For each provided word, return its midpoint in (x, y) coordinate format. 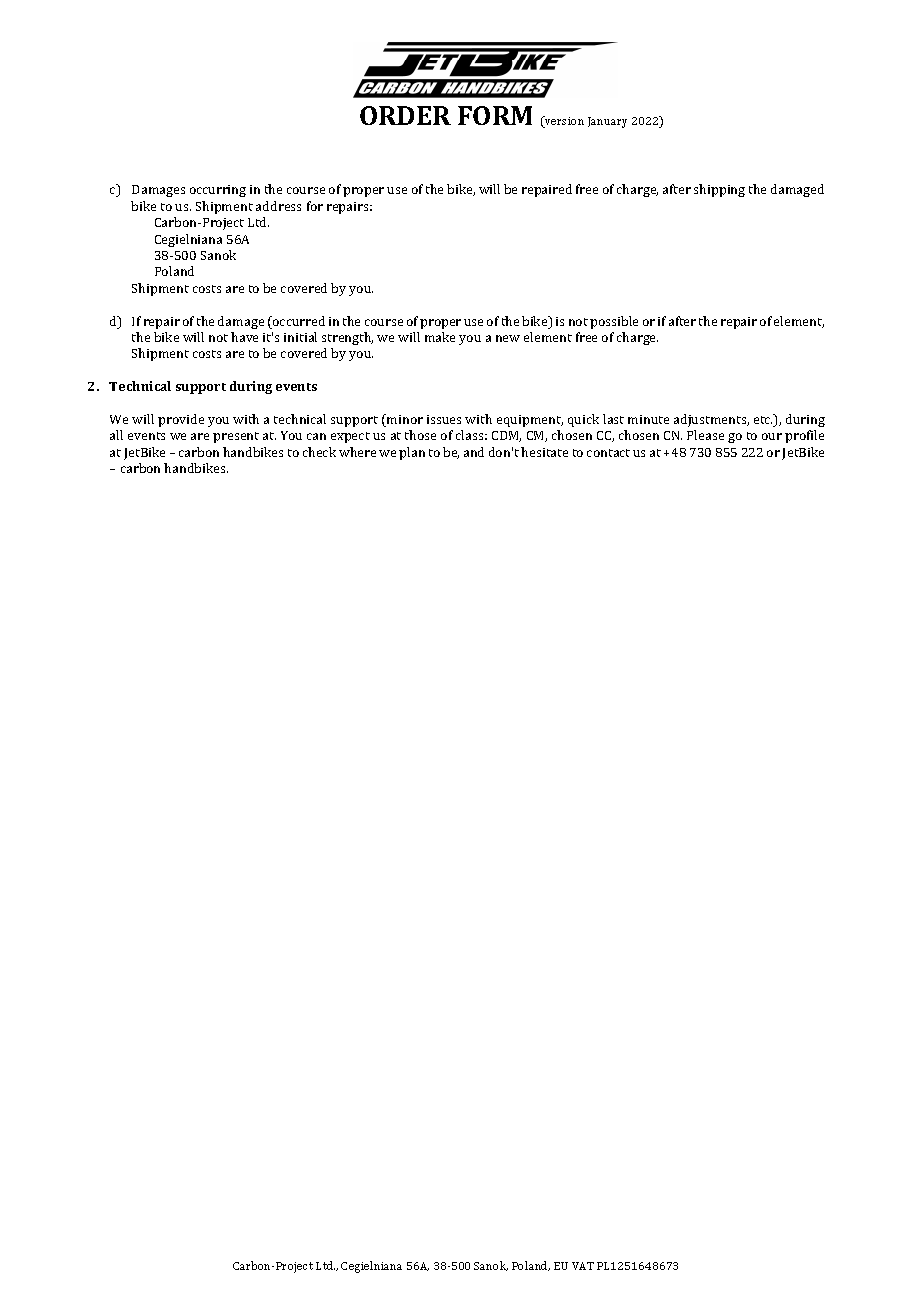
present (236, 437)
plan (412, 453)
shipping (719, 190)
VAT (583, 1266)
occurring (218, 191)
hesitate (544, 452)
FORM (495, 115)
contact (608, 453)
